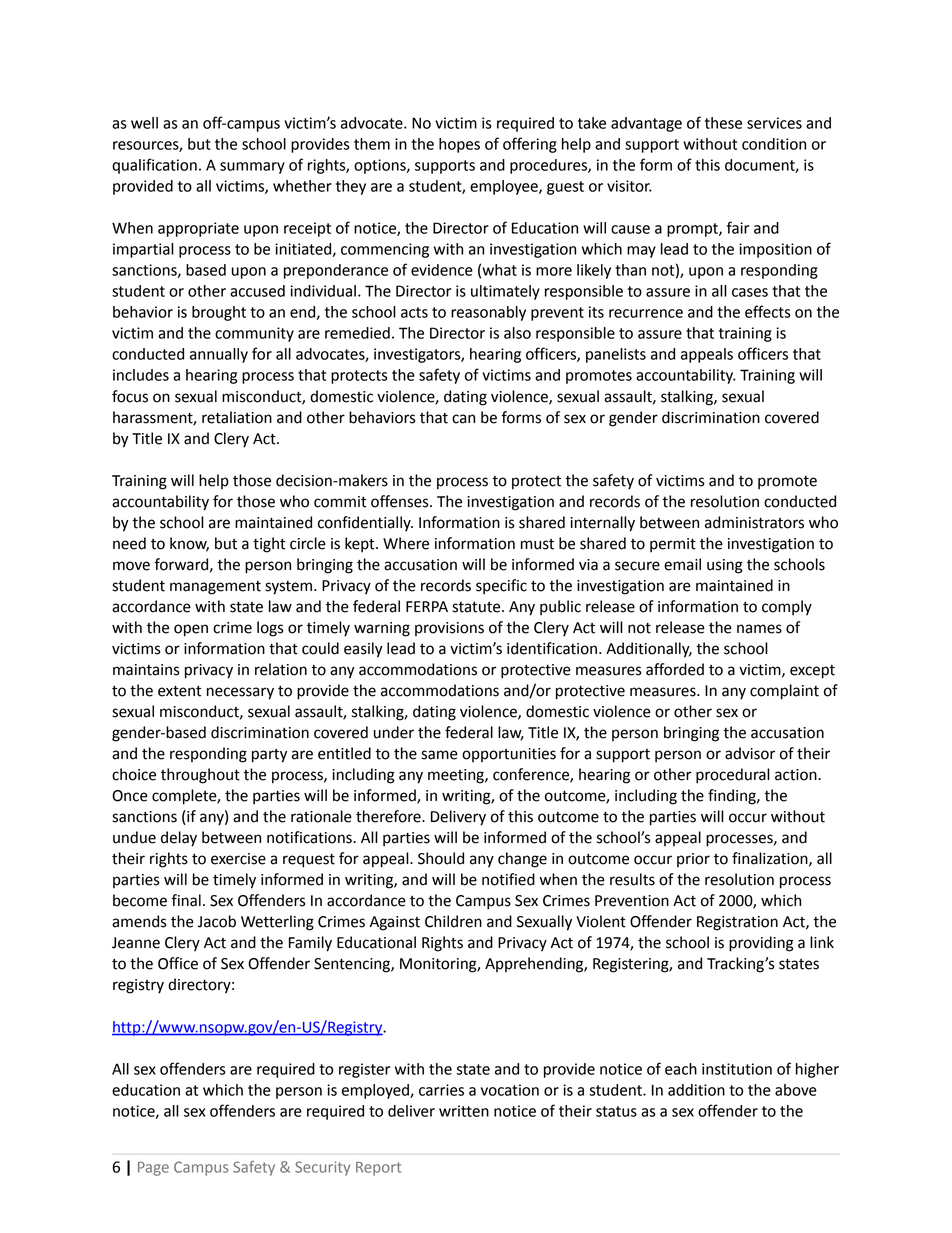 This page has width=952, height=1233. What do you see at coordinates (457, 776) in the page?
I see `meeting` at bounding box center [457, 776].
